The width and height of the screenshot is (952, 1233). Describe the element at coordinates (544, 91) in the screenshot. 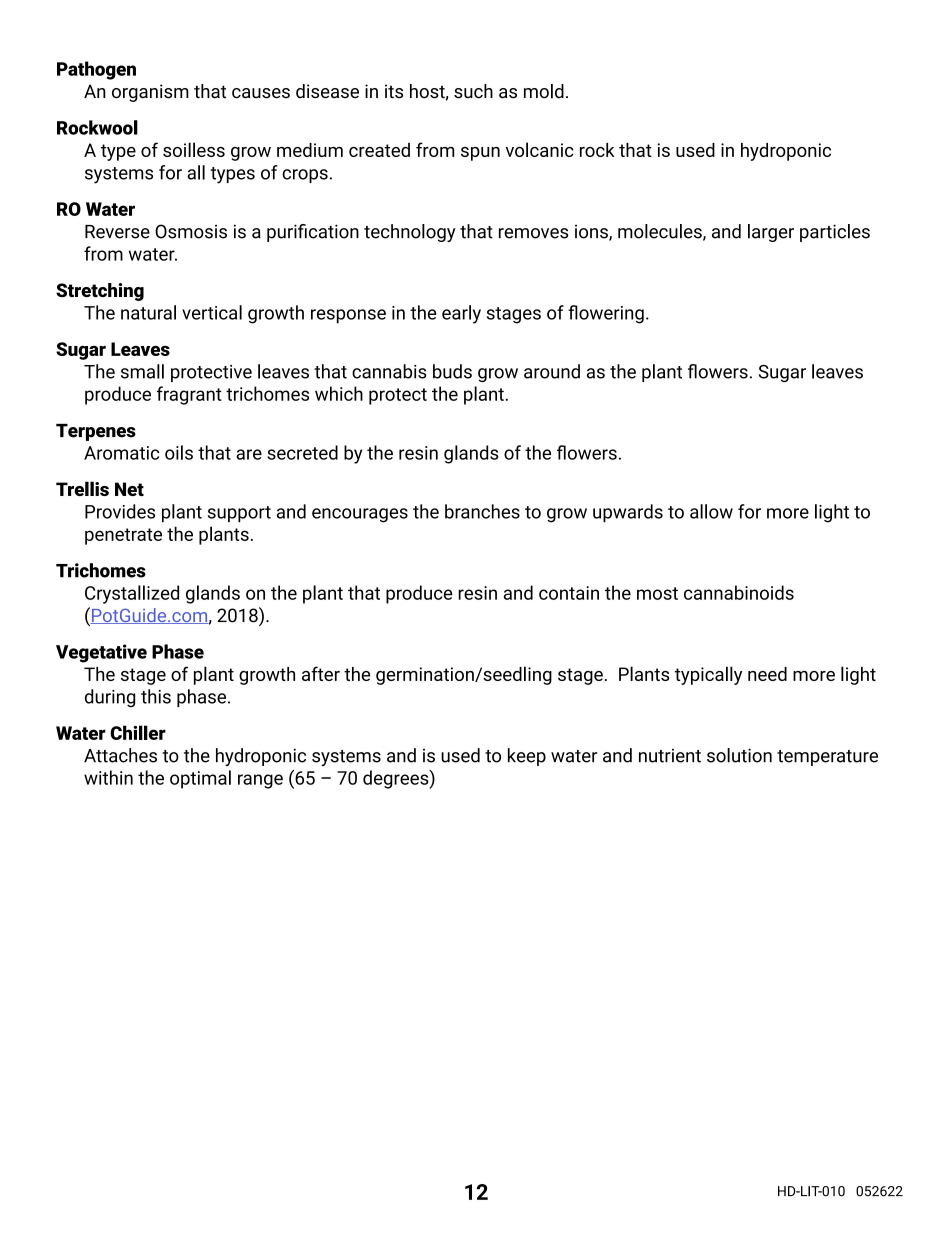

I see `mold` at that location.
